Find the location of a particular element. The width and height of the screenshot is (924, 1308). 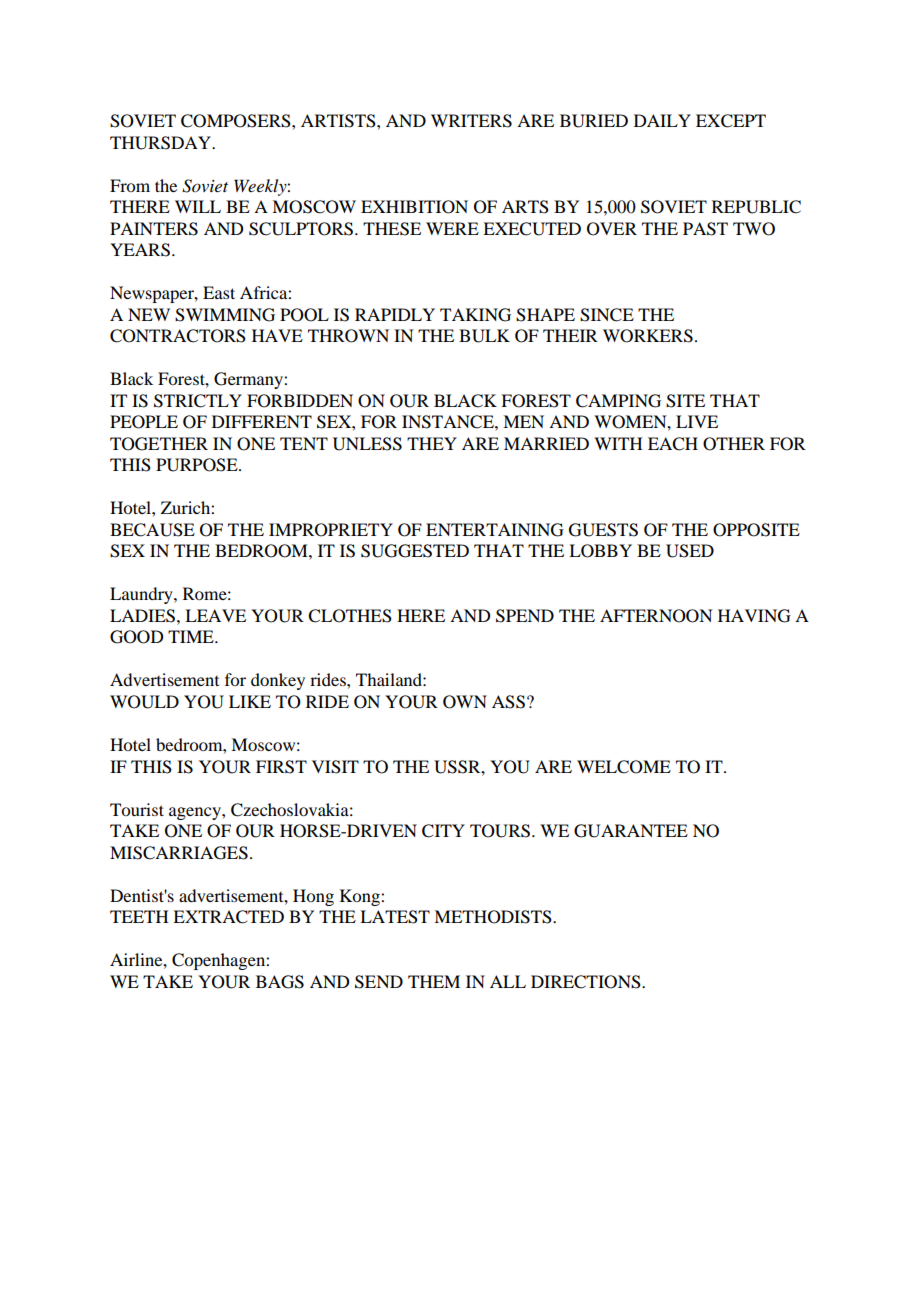

DAILY is located at coordinates (662, 120).
